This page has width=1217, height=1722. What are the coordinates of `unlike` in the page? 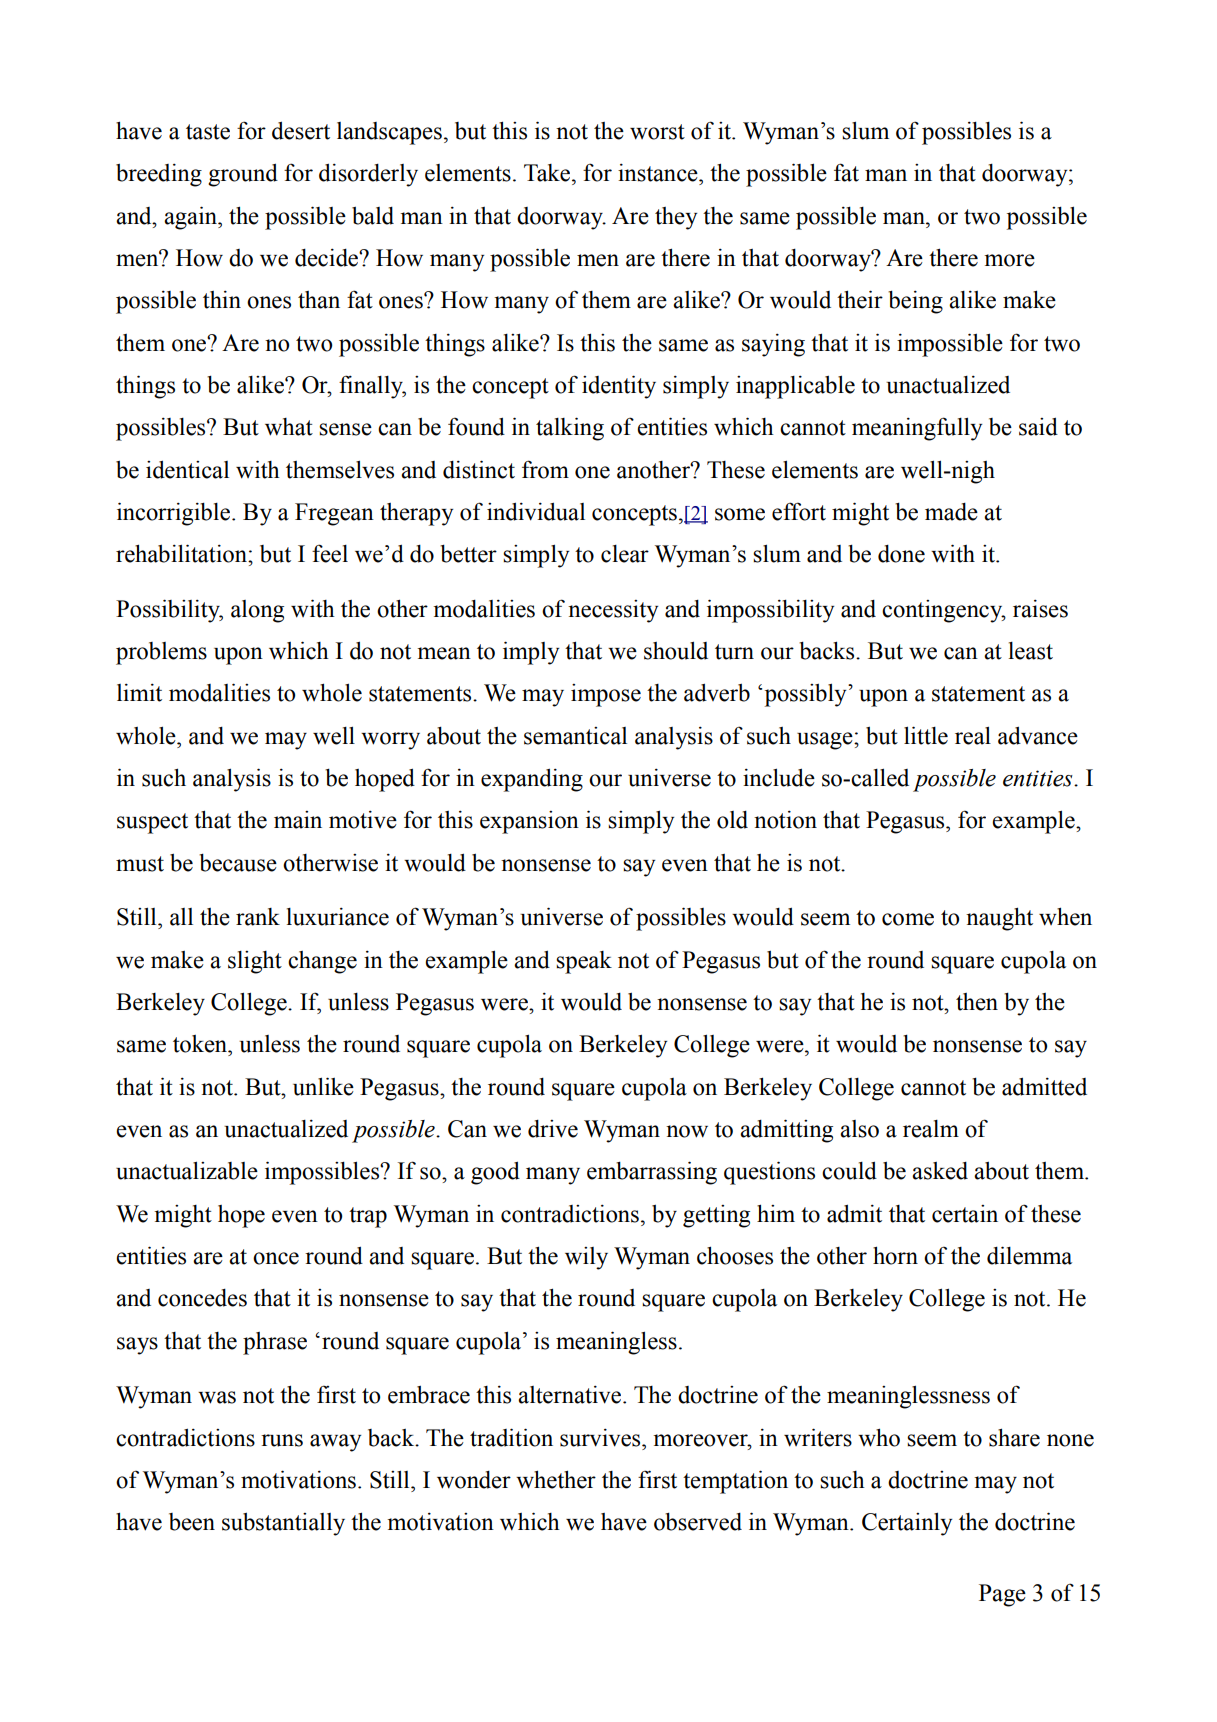 It's located at (323, 1086).
